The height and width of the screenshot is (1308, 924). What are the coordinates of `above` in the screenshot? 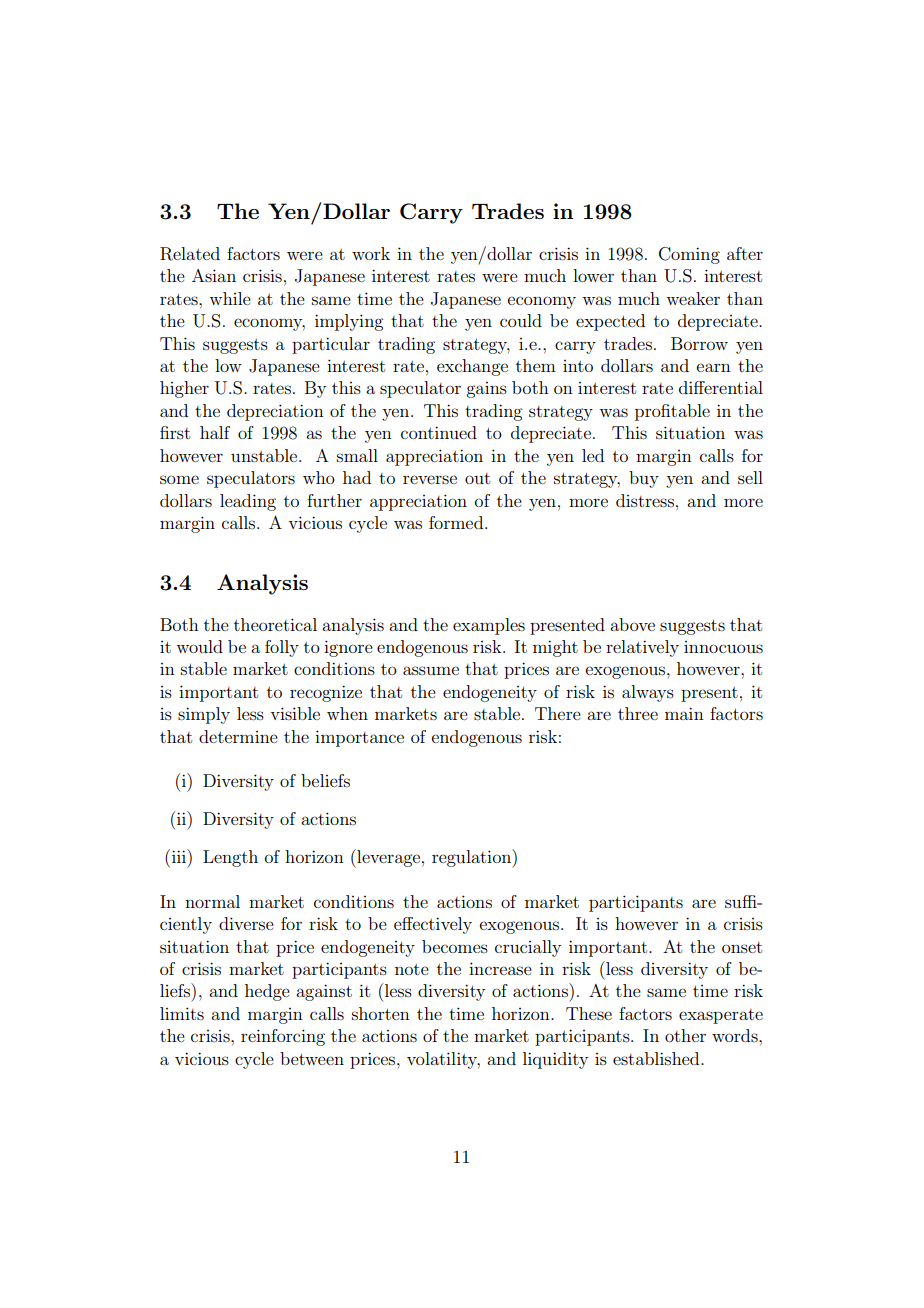 It's located at (632, 624).
